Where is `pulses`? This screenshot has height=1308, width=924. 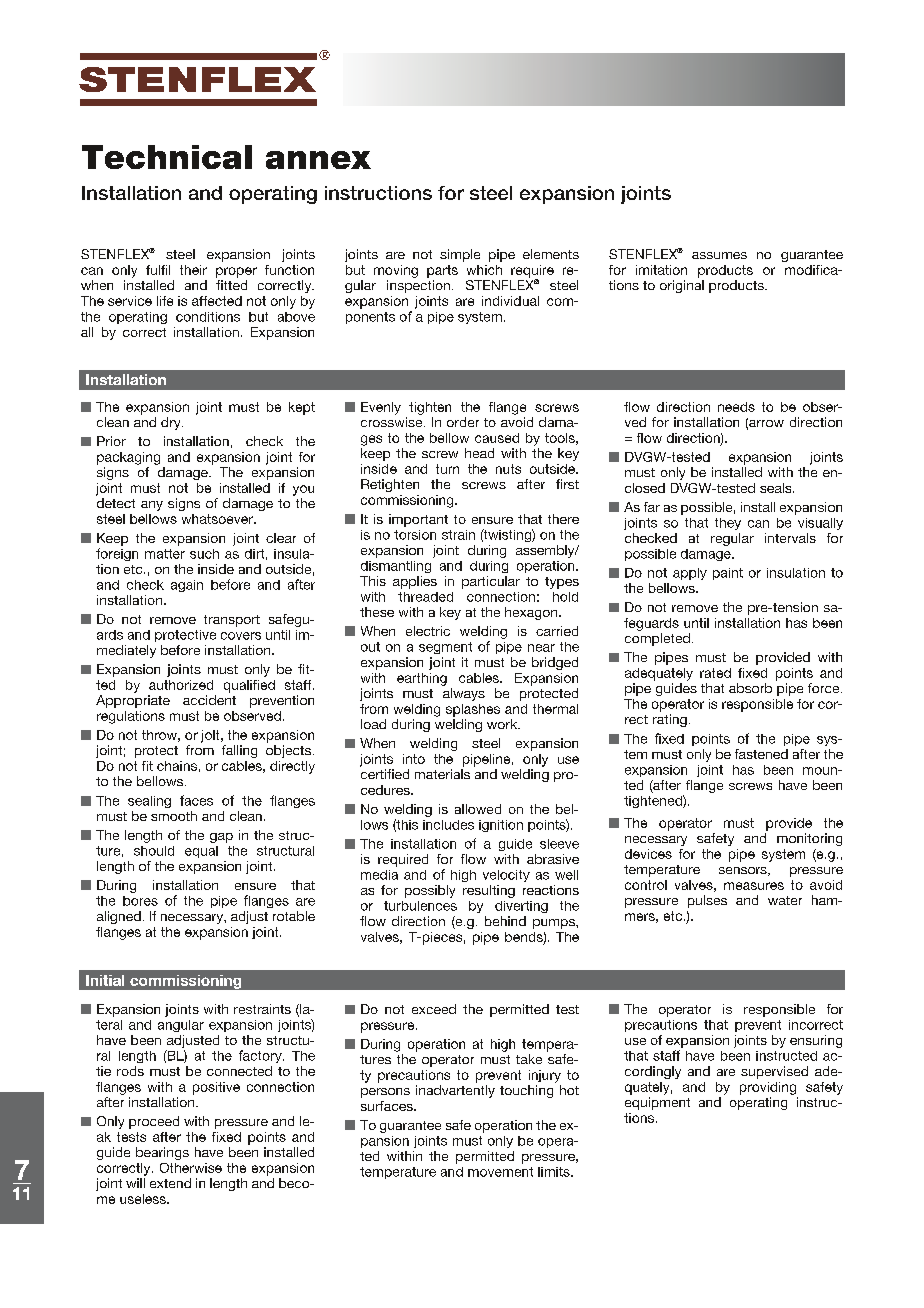
pulses is located at coordinates (707, 901).
